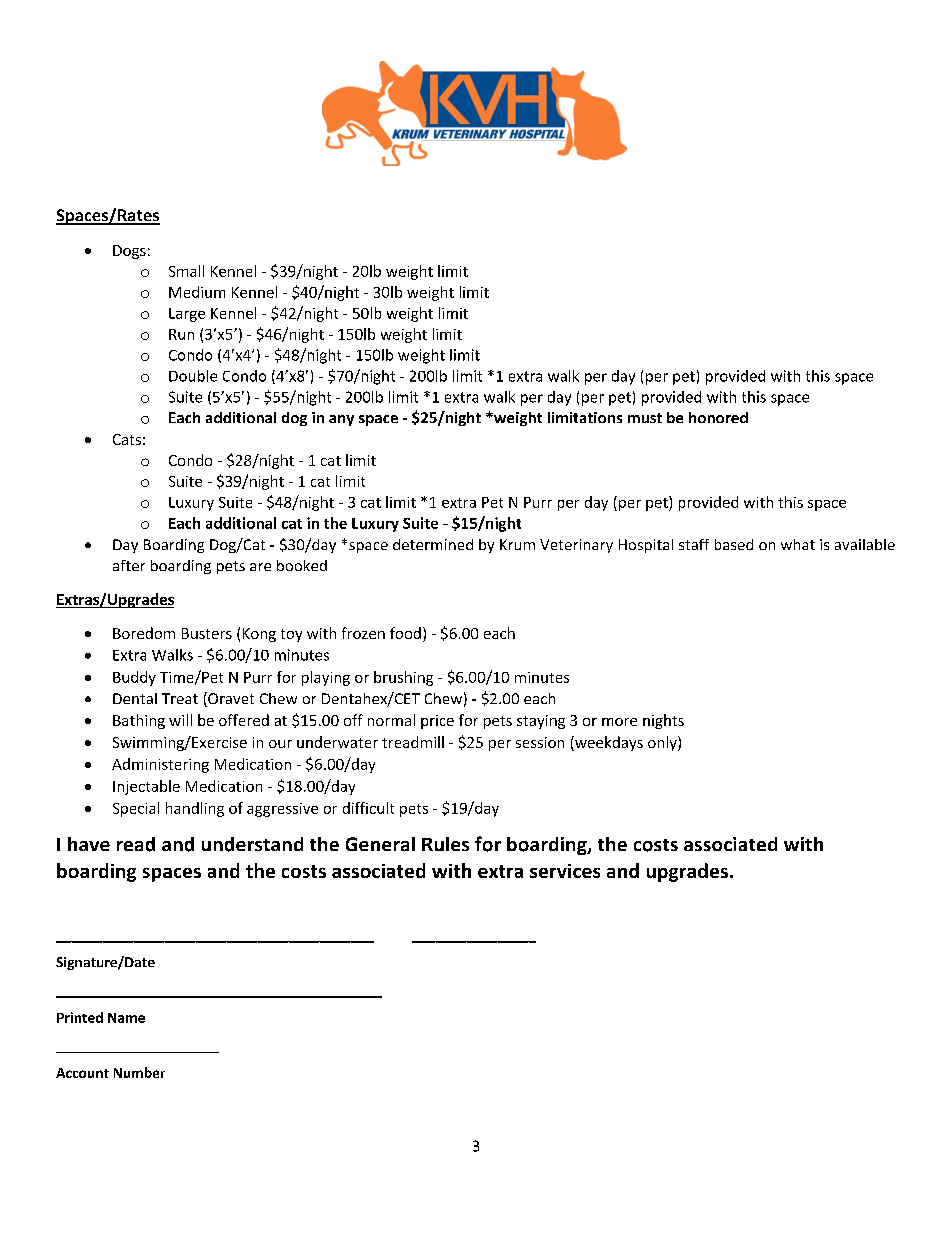 Image resolution: width=952 pixels, height=1233 pixels. What do you see at coordinates (134, 678) in the screenshot?
I see `Buddy` at bounding box center [134, 678].
